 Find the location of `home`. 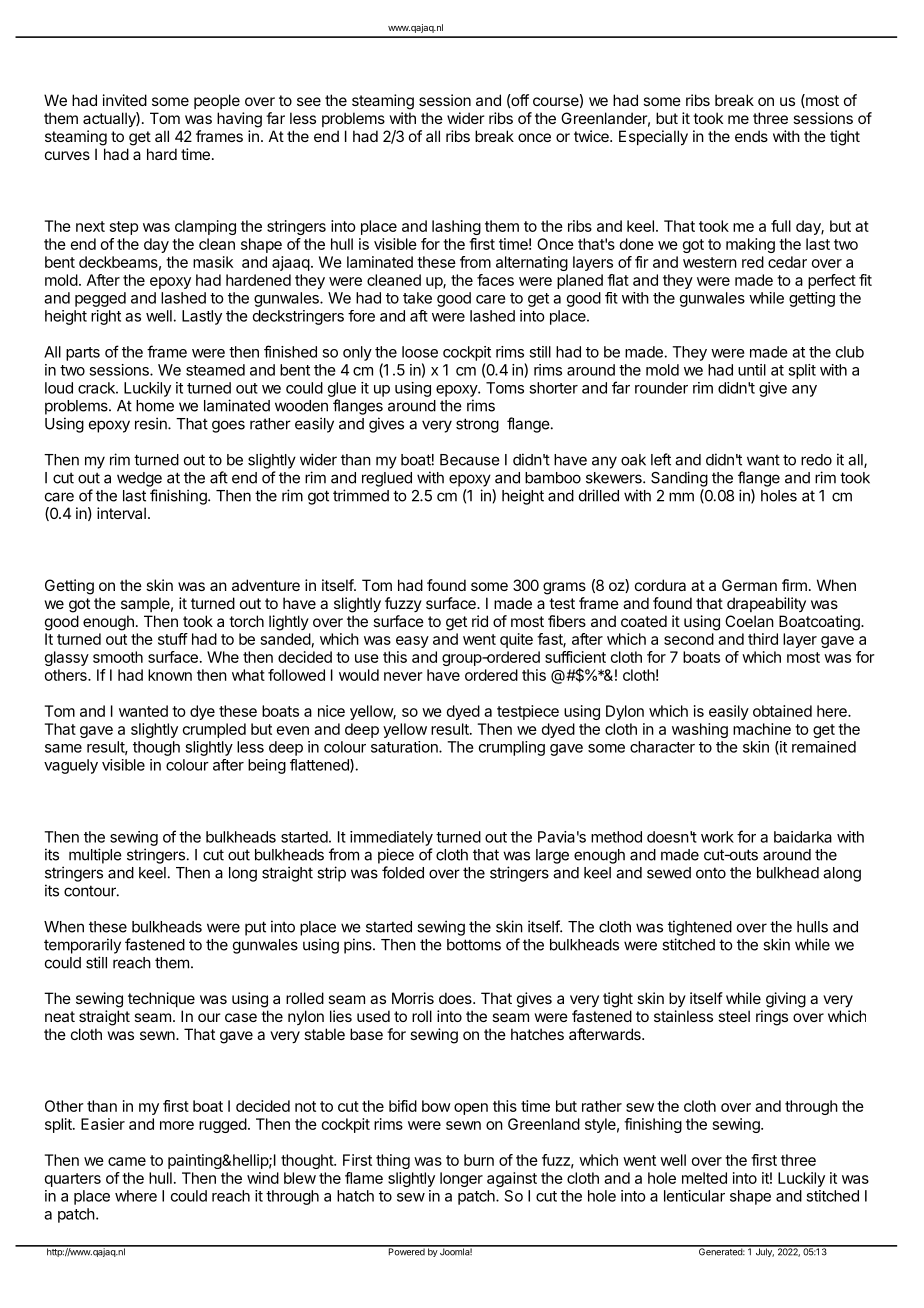

home is located at coordinates (155, 406).
